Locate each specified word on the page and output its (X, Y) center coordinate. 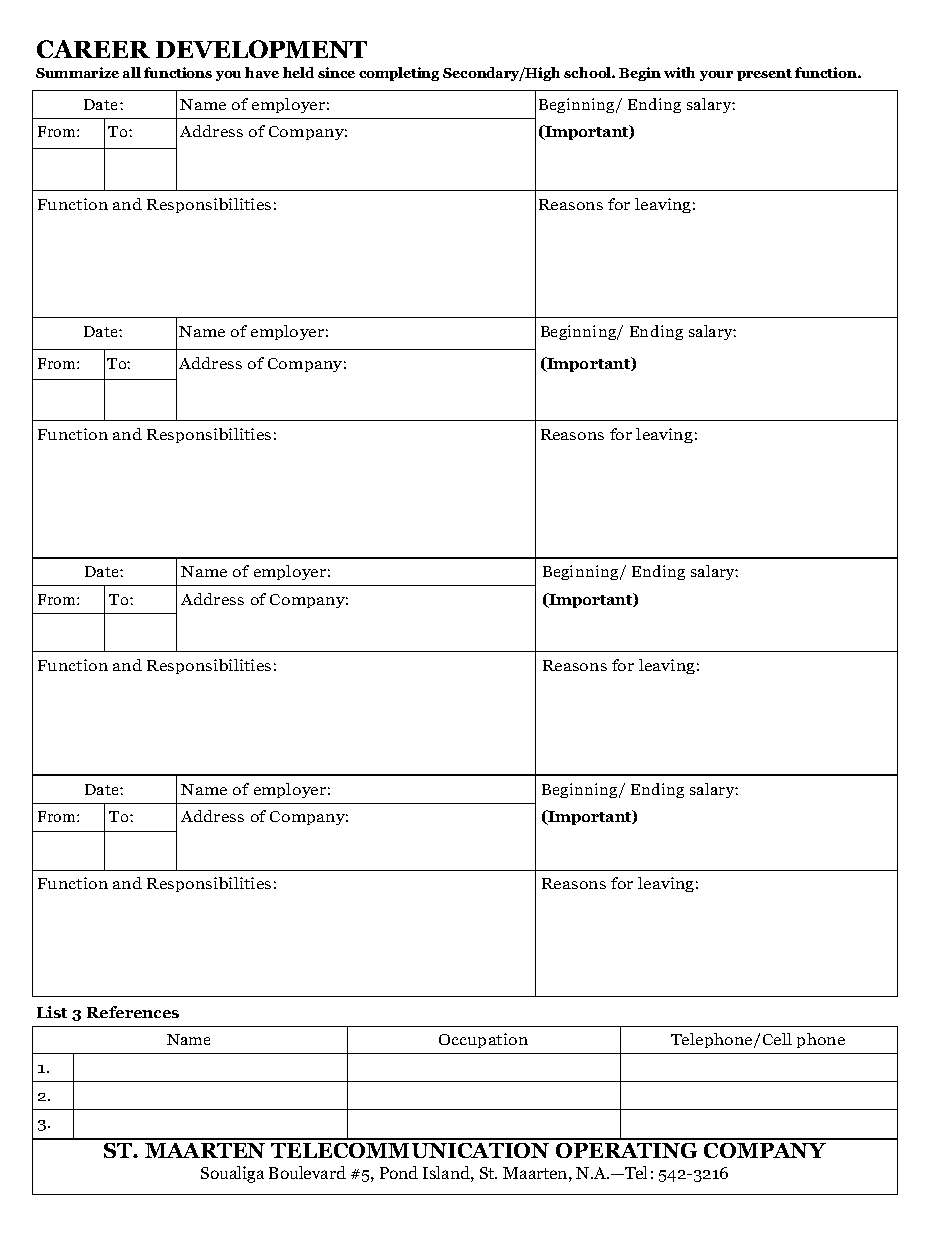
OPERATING (626, 1150)
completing (399, 74)
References (133, 1012)
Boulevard (307, 1172)
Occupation (483, 1040)
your (716, 76)
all (132, 72)
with (679, 72)
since (336, 72)
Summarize (77, 72)
